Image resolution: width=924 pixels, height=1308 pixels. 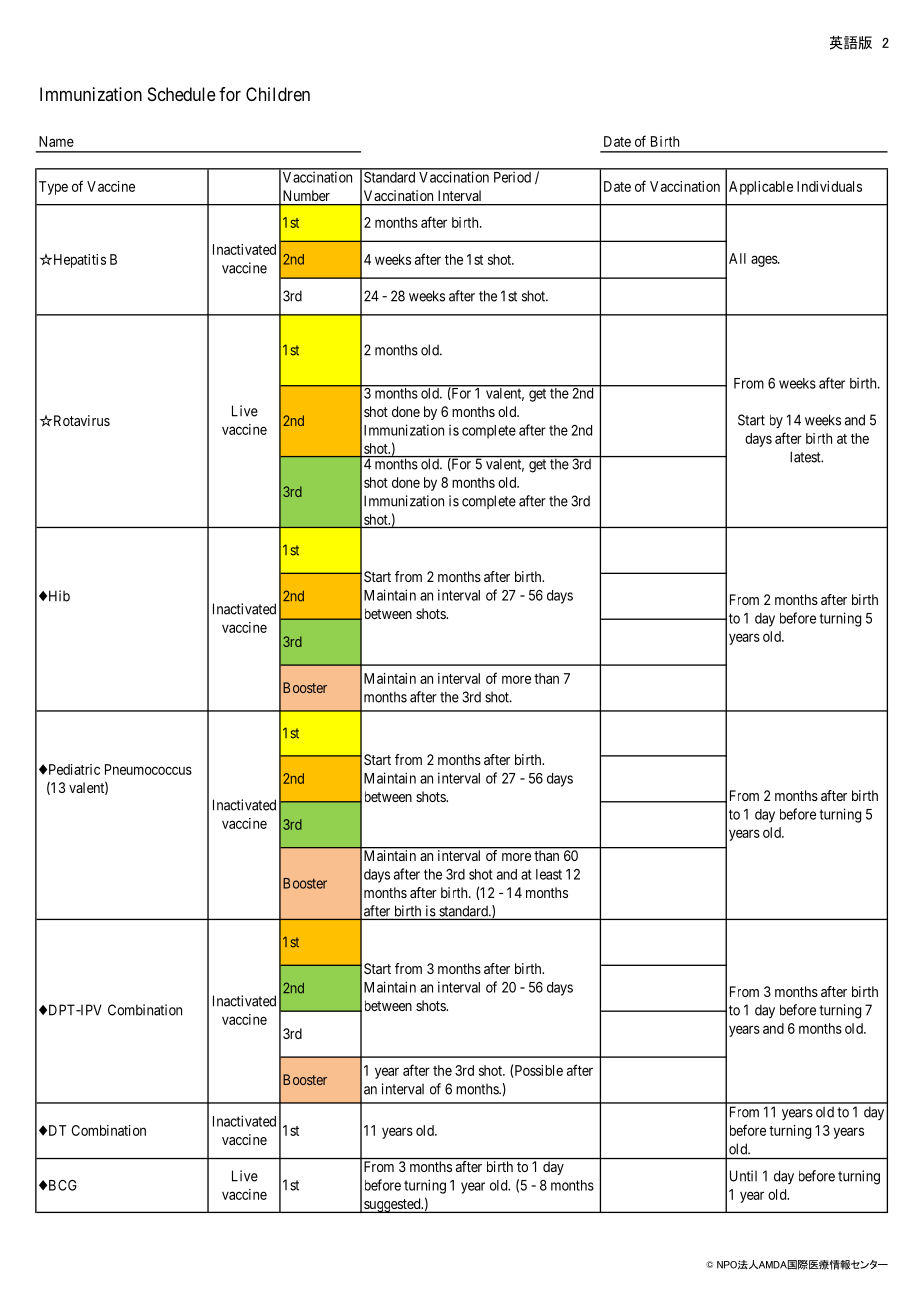 What do you see at coordinates (80, 420) in the screenshot?
I see `Rotavirus` at bounding box center [80, 420].
